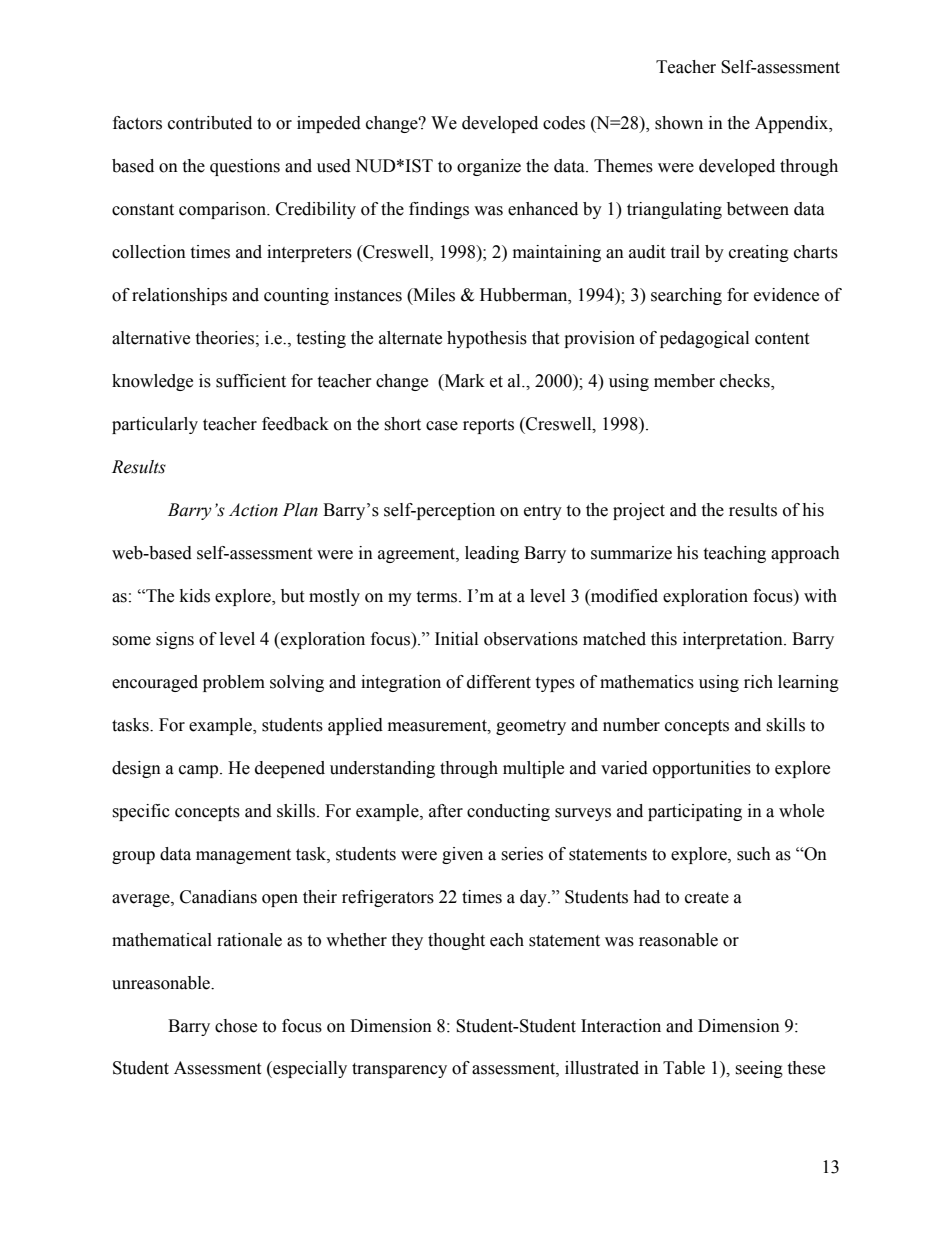  I want to click on participating, so click(695, 812).
